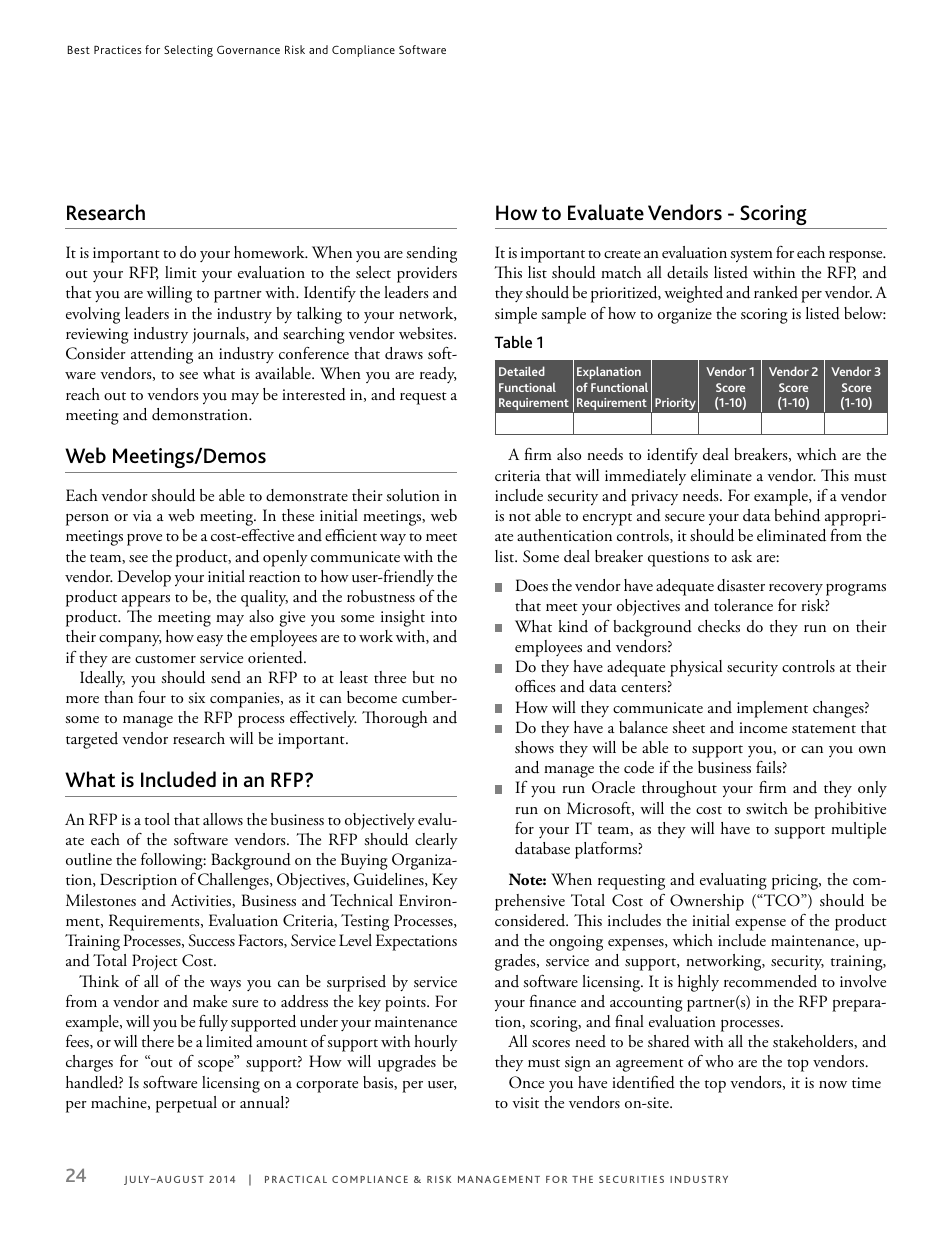 This screenshot has width=952, height=1233. I want to click on scope, so click(217, 1065).
